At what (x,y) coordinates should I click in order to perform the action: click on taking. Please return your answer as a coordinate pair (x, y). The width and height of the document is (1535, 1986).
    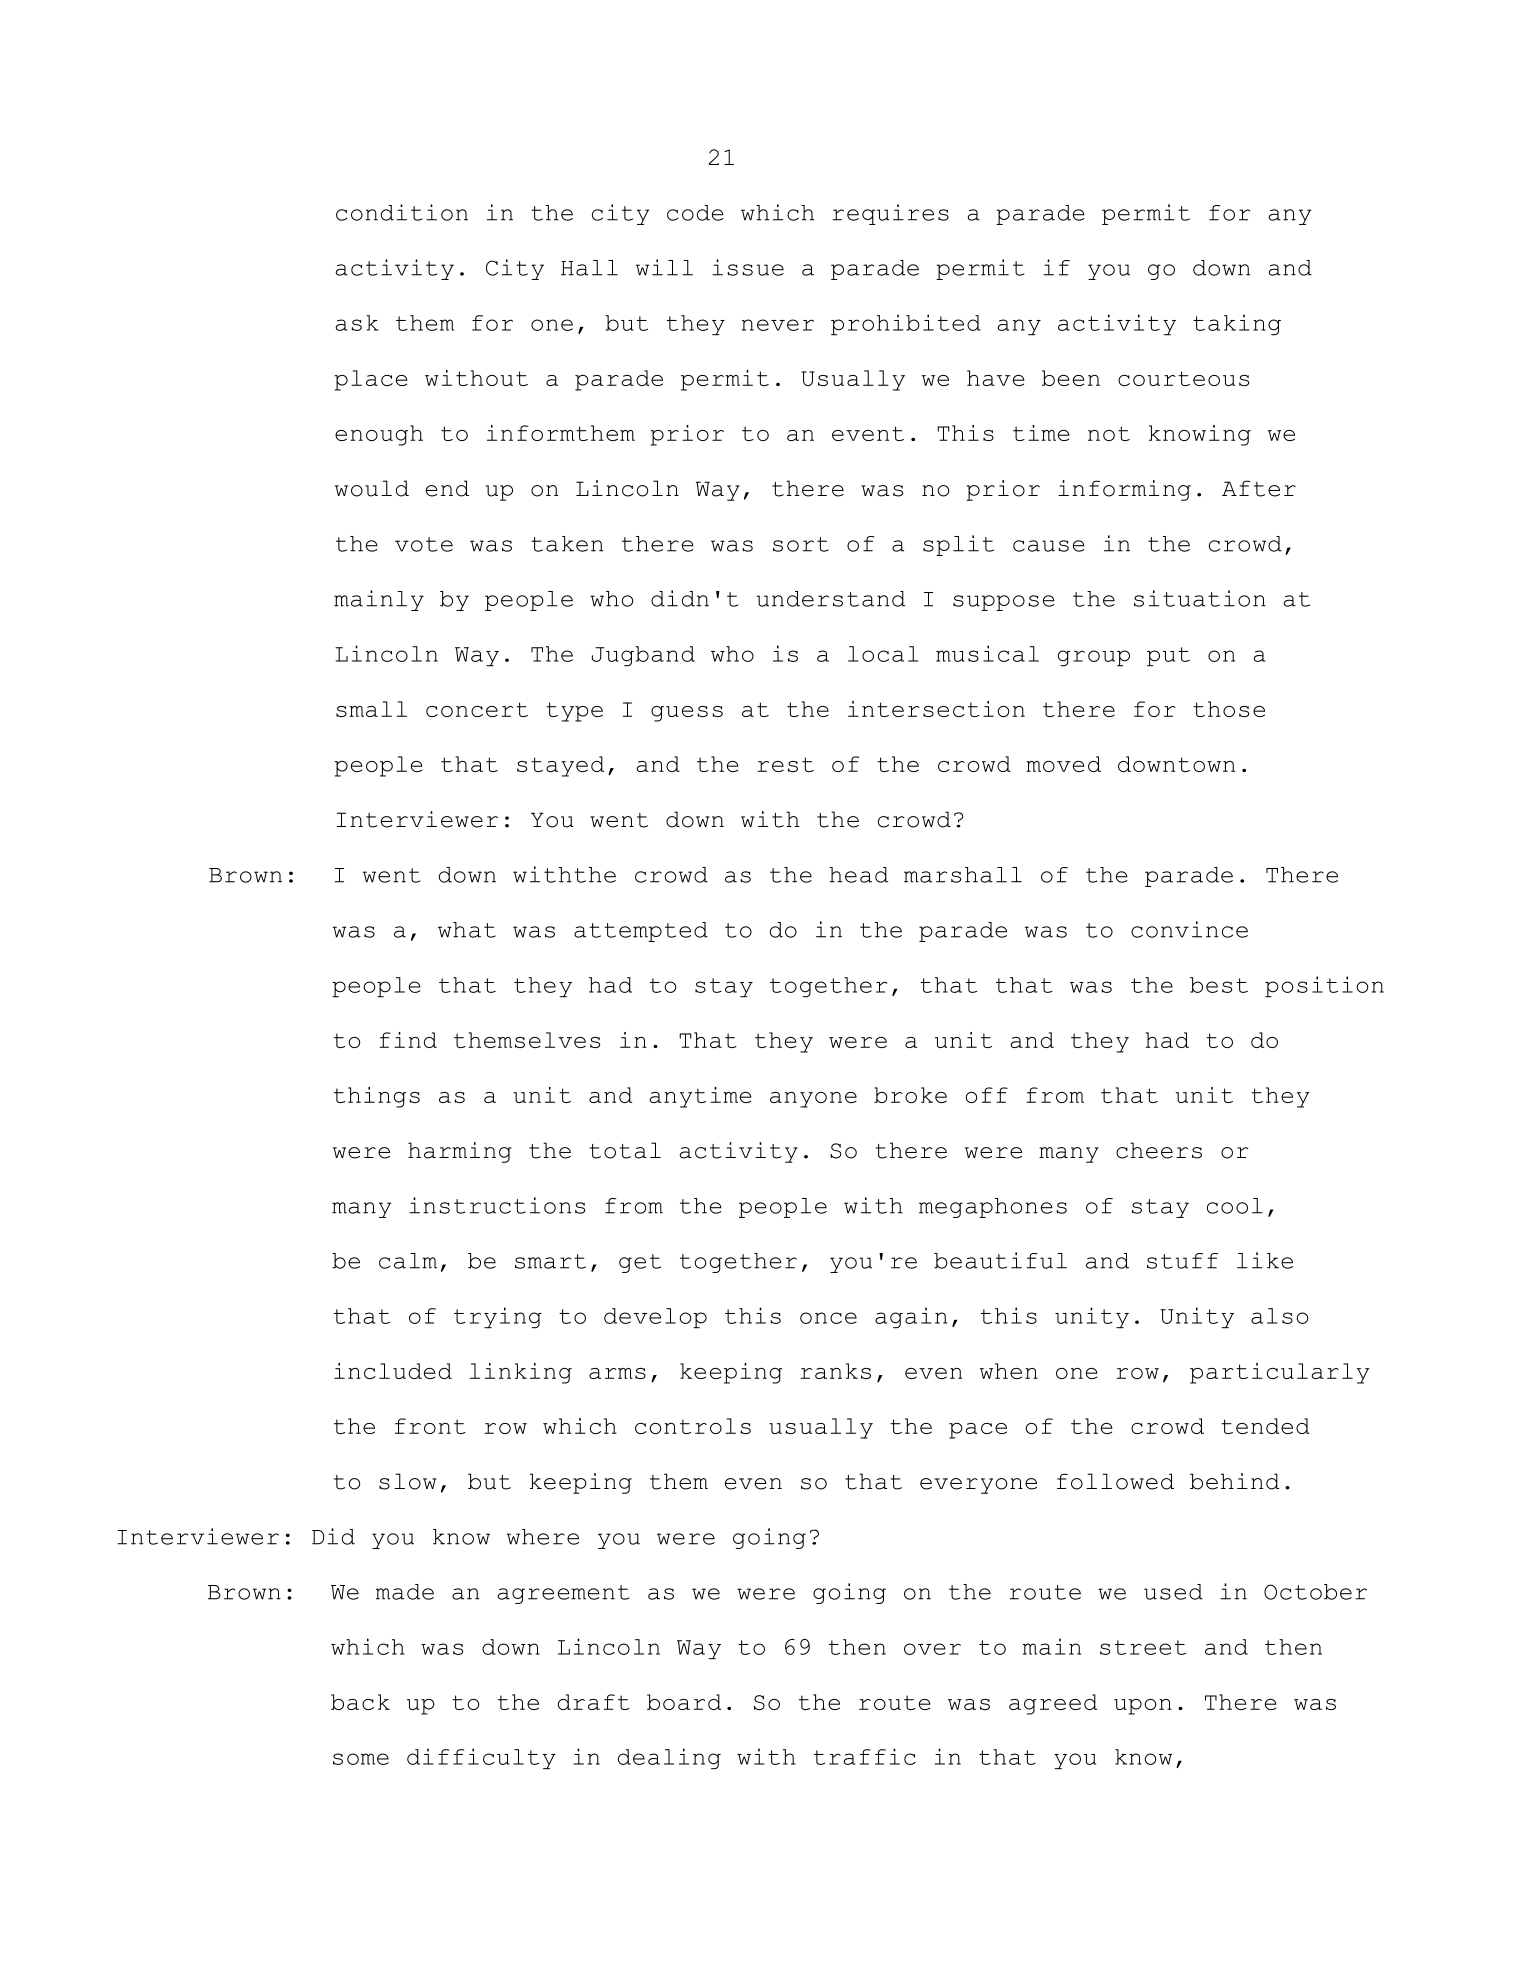
    Looking at the image, I should click on (1237, 325).
